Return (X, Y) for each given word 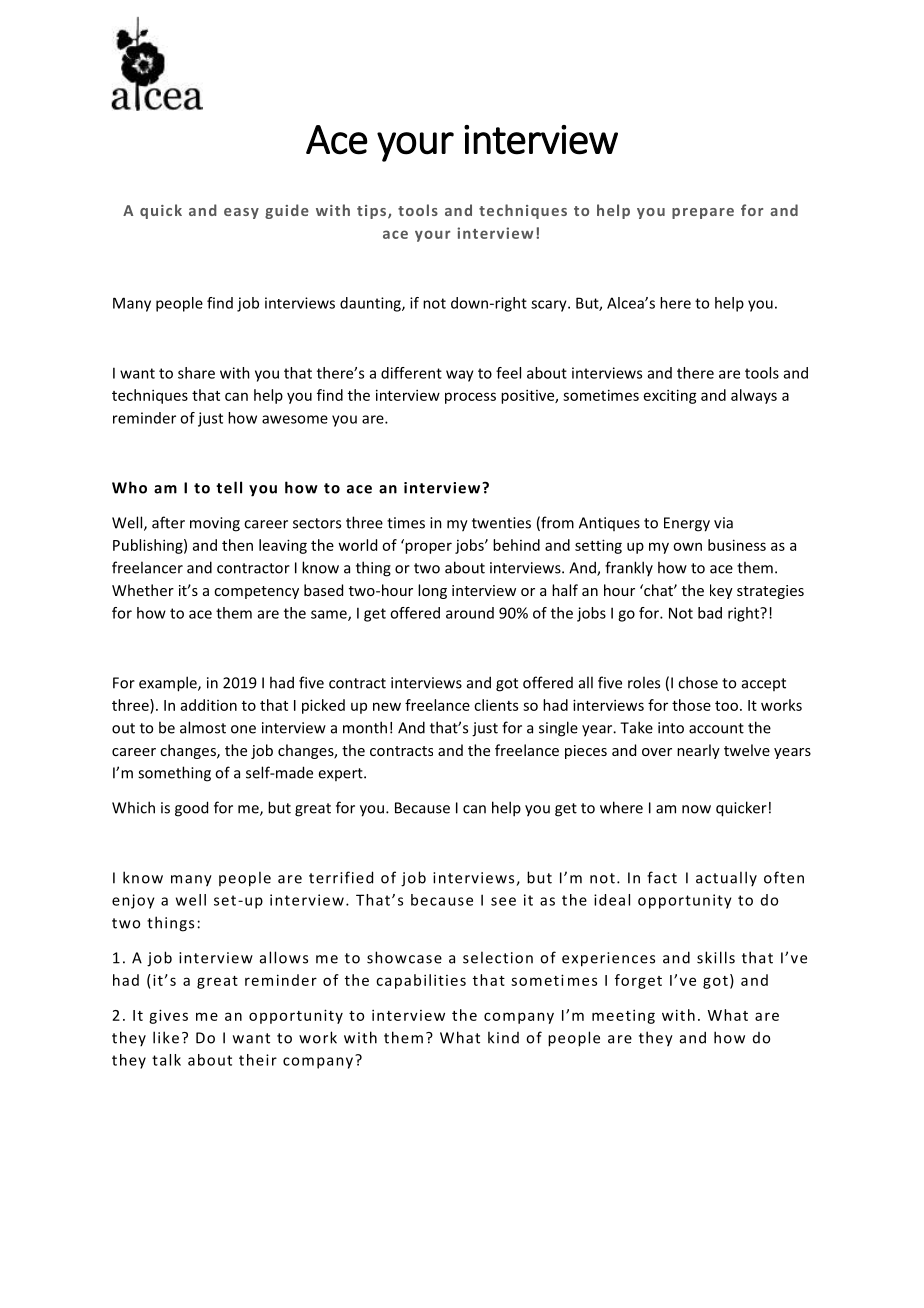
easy (241, 213)
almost (203, 727)
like (166, 1037)
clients (496, 705)
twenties (501, 523)
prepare (703, 213)
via (723, 523)
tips (371, 212)
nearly (698, 751)
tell (229, 487)
